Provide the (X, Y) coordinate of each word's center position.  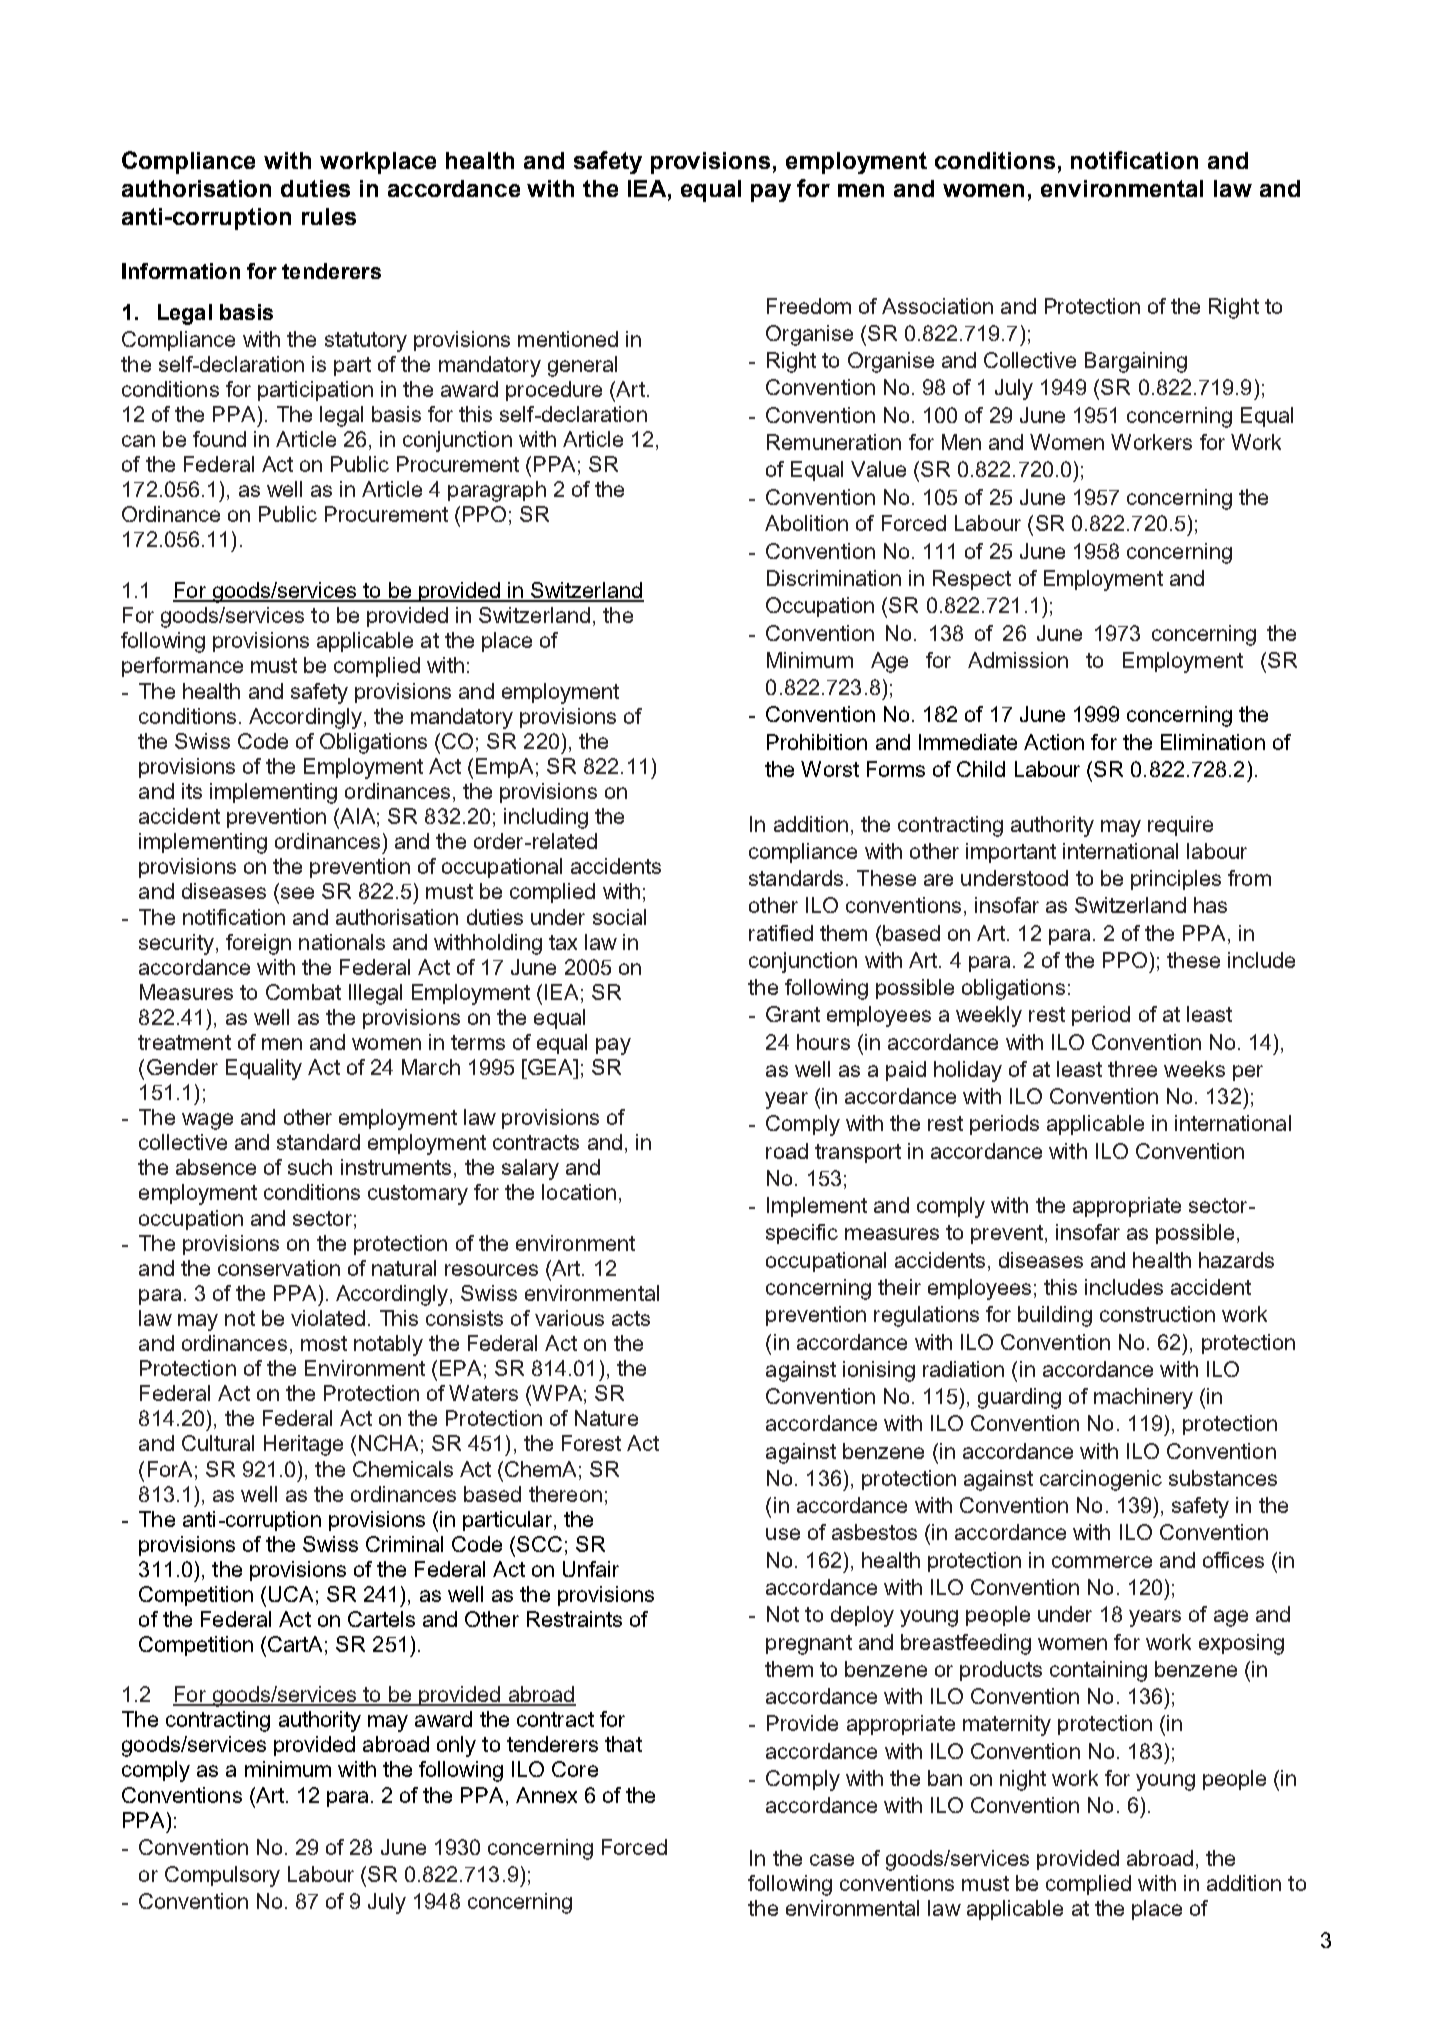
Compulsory (222, 1876)
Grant (793, 1014)
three (1132, 1069)
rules (329, 216)
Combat (303, 992)
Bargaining (1136, 362)
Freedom (809, 306)
